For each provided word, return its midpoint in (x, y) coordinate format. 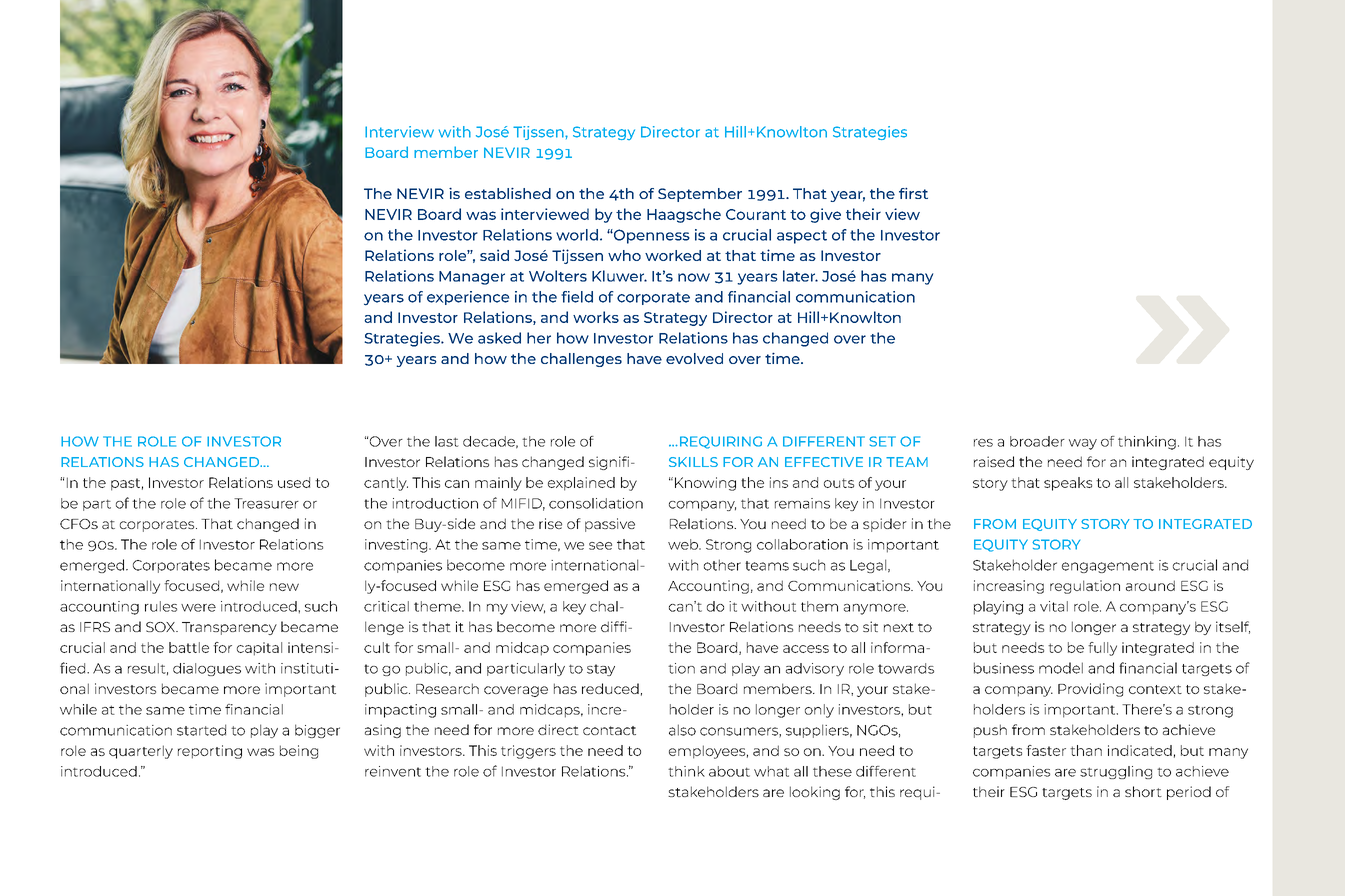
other (722, 565)
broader (1037, 441)
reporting (210, 752)
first (913, 193)
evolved (694, 358)
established (508, 193)
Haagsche (684, 215)
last (447, 441)
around (1150, 585)
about (729, 771)
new (284, 587)
